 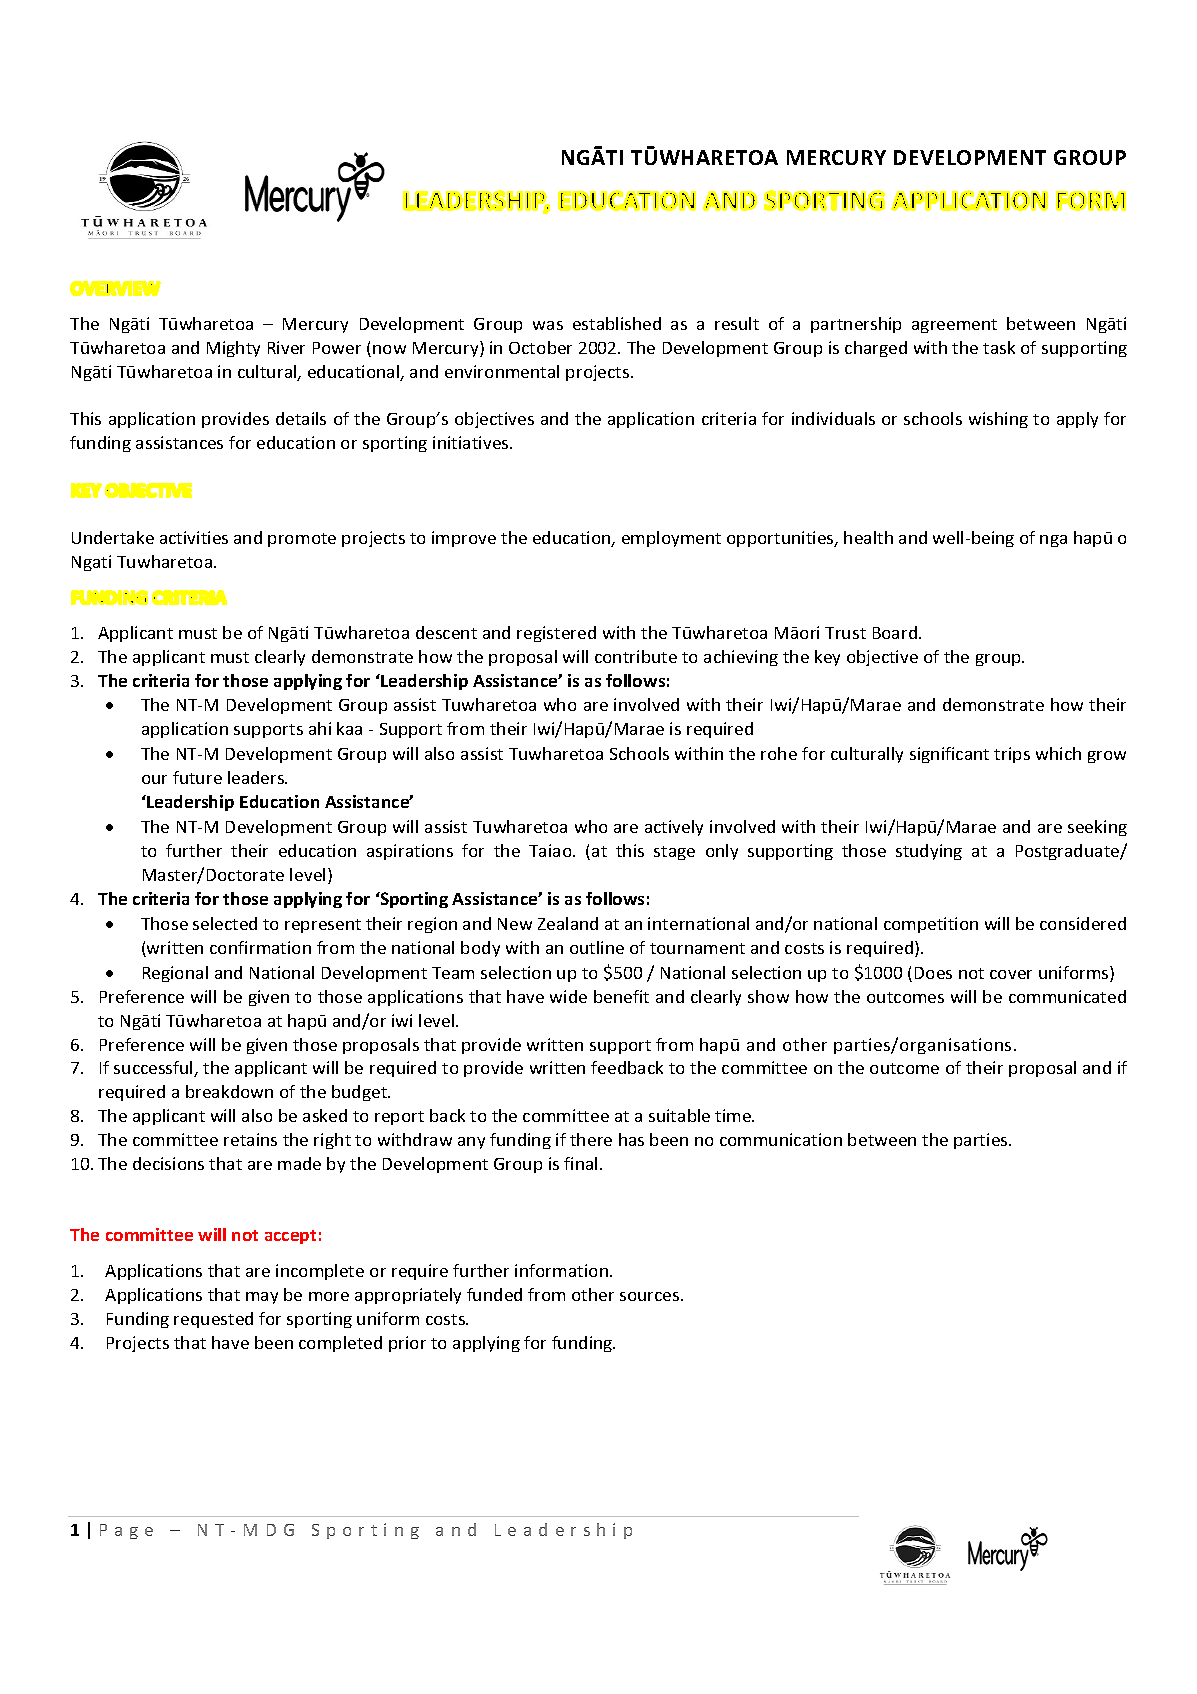 I want to click on sources, so click(x=651, y=1296).
